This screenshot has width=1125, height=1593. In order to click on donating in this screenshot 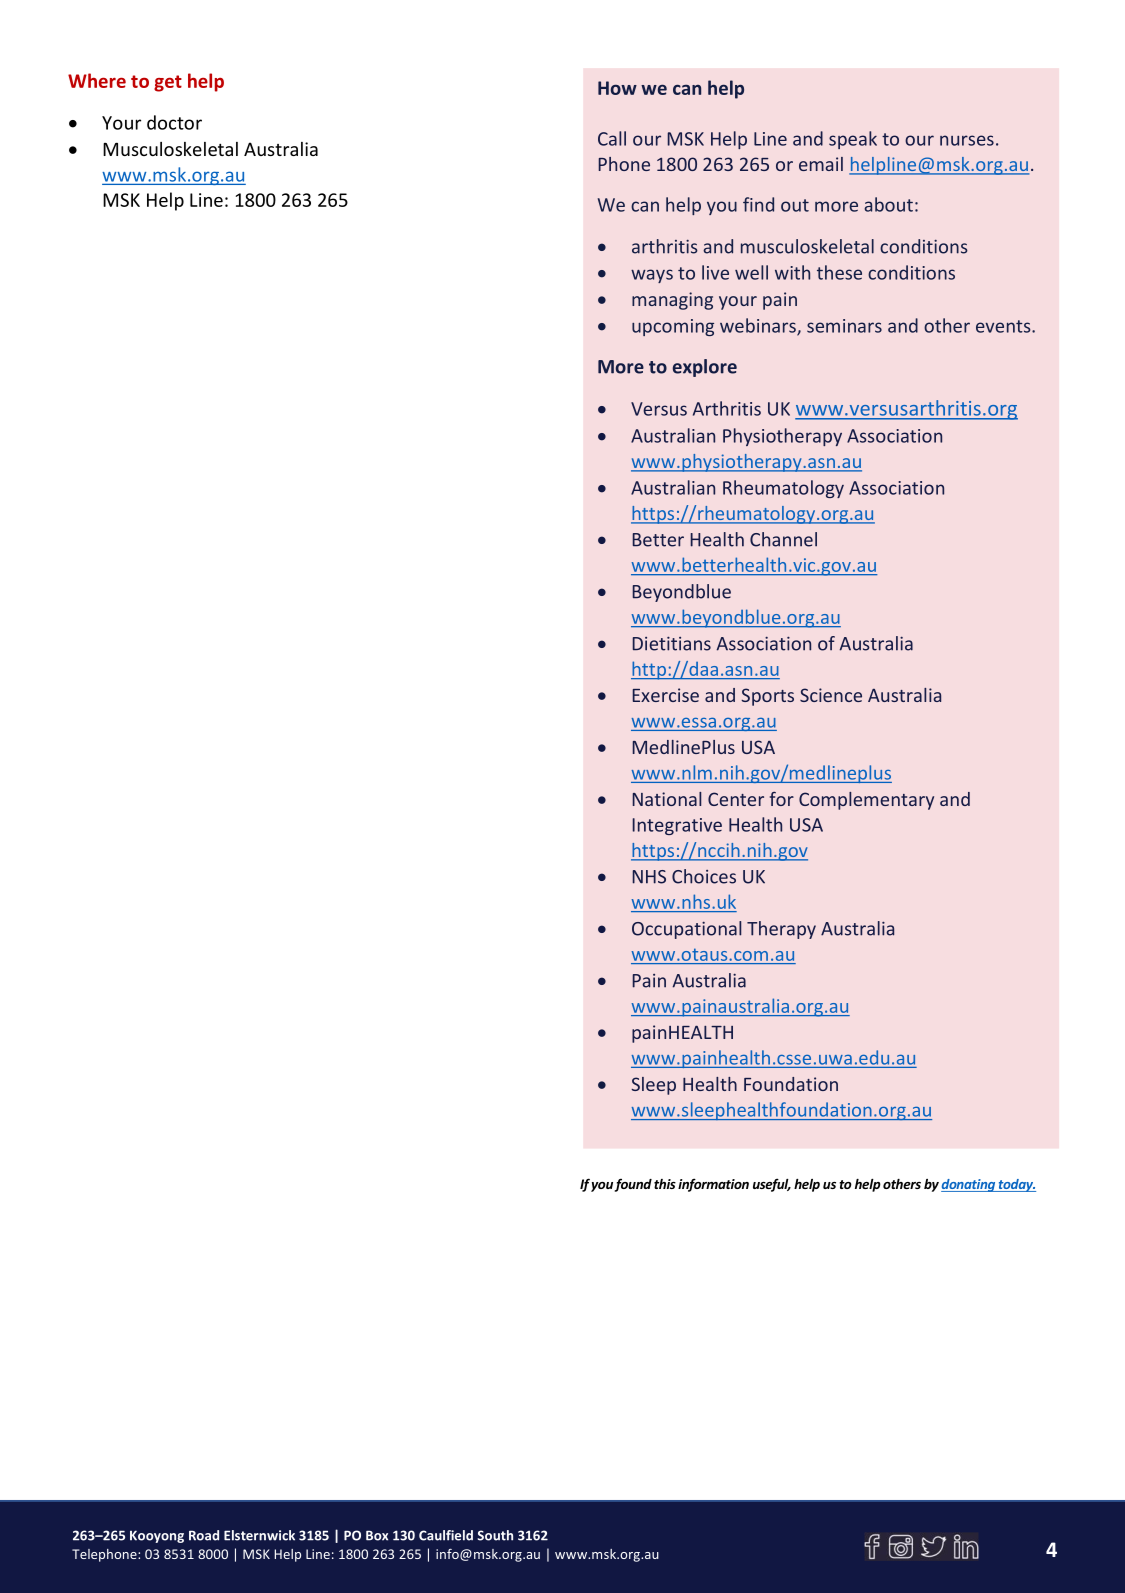, I will do `click(969, 1185)`.
